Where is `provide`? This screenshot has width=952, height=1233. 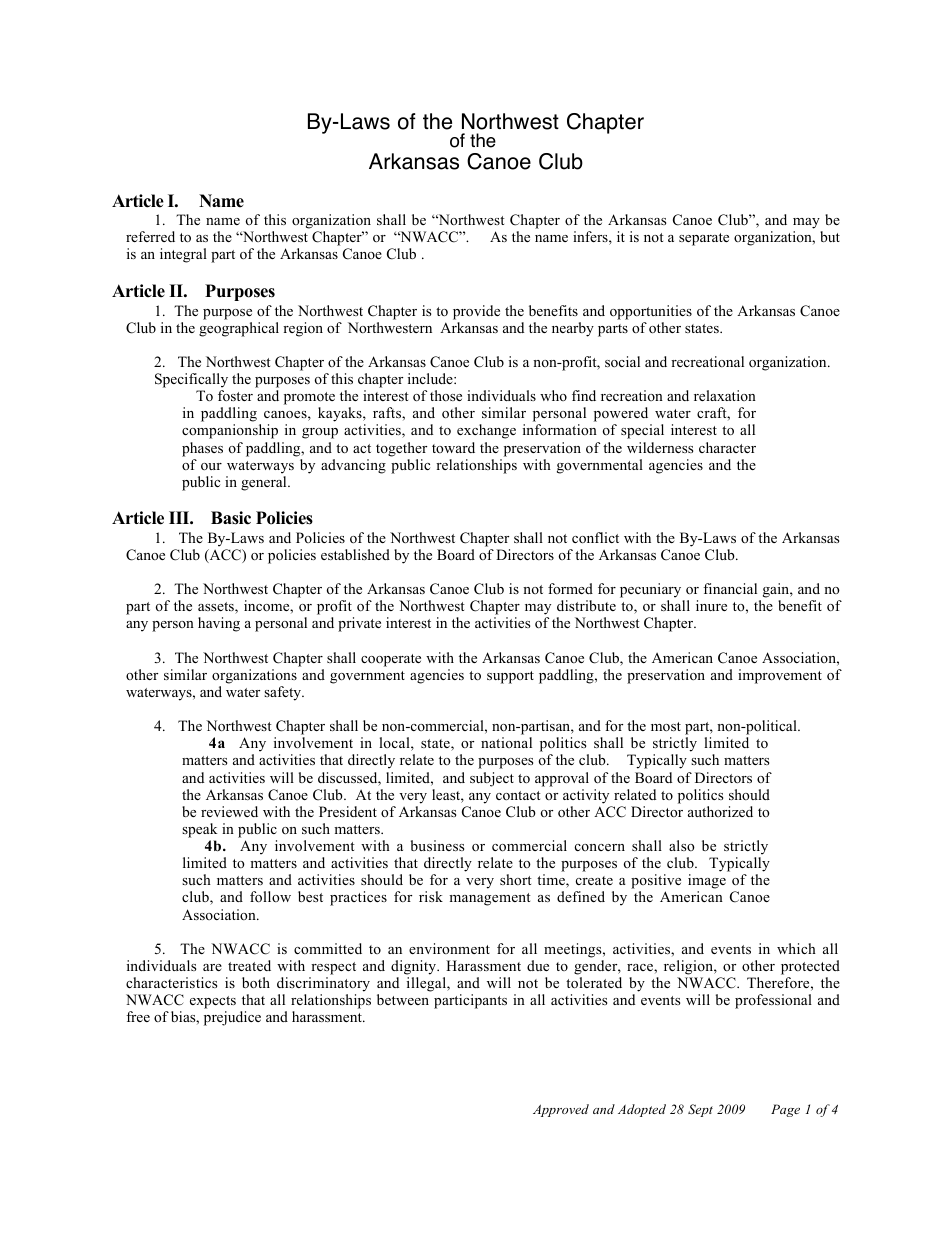
provide is located at coordinates (476, 312).
